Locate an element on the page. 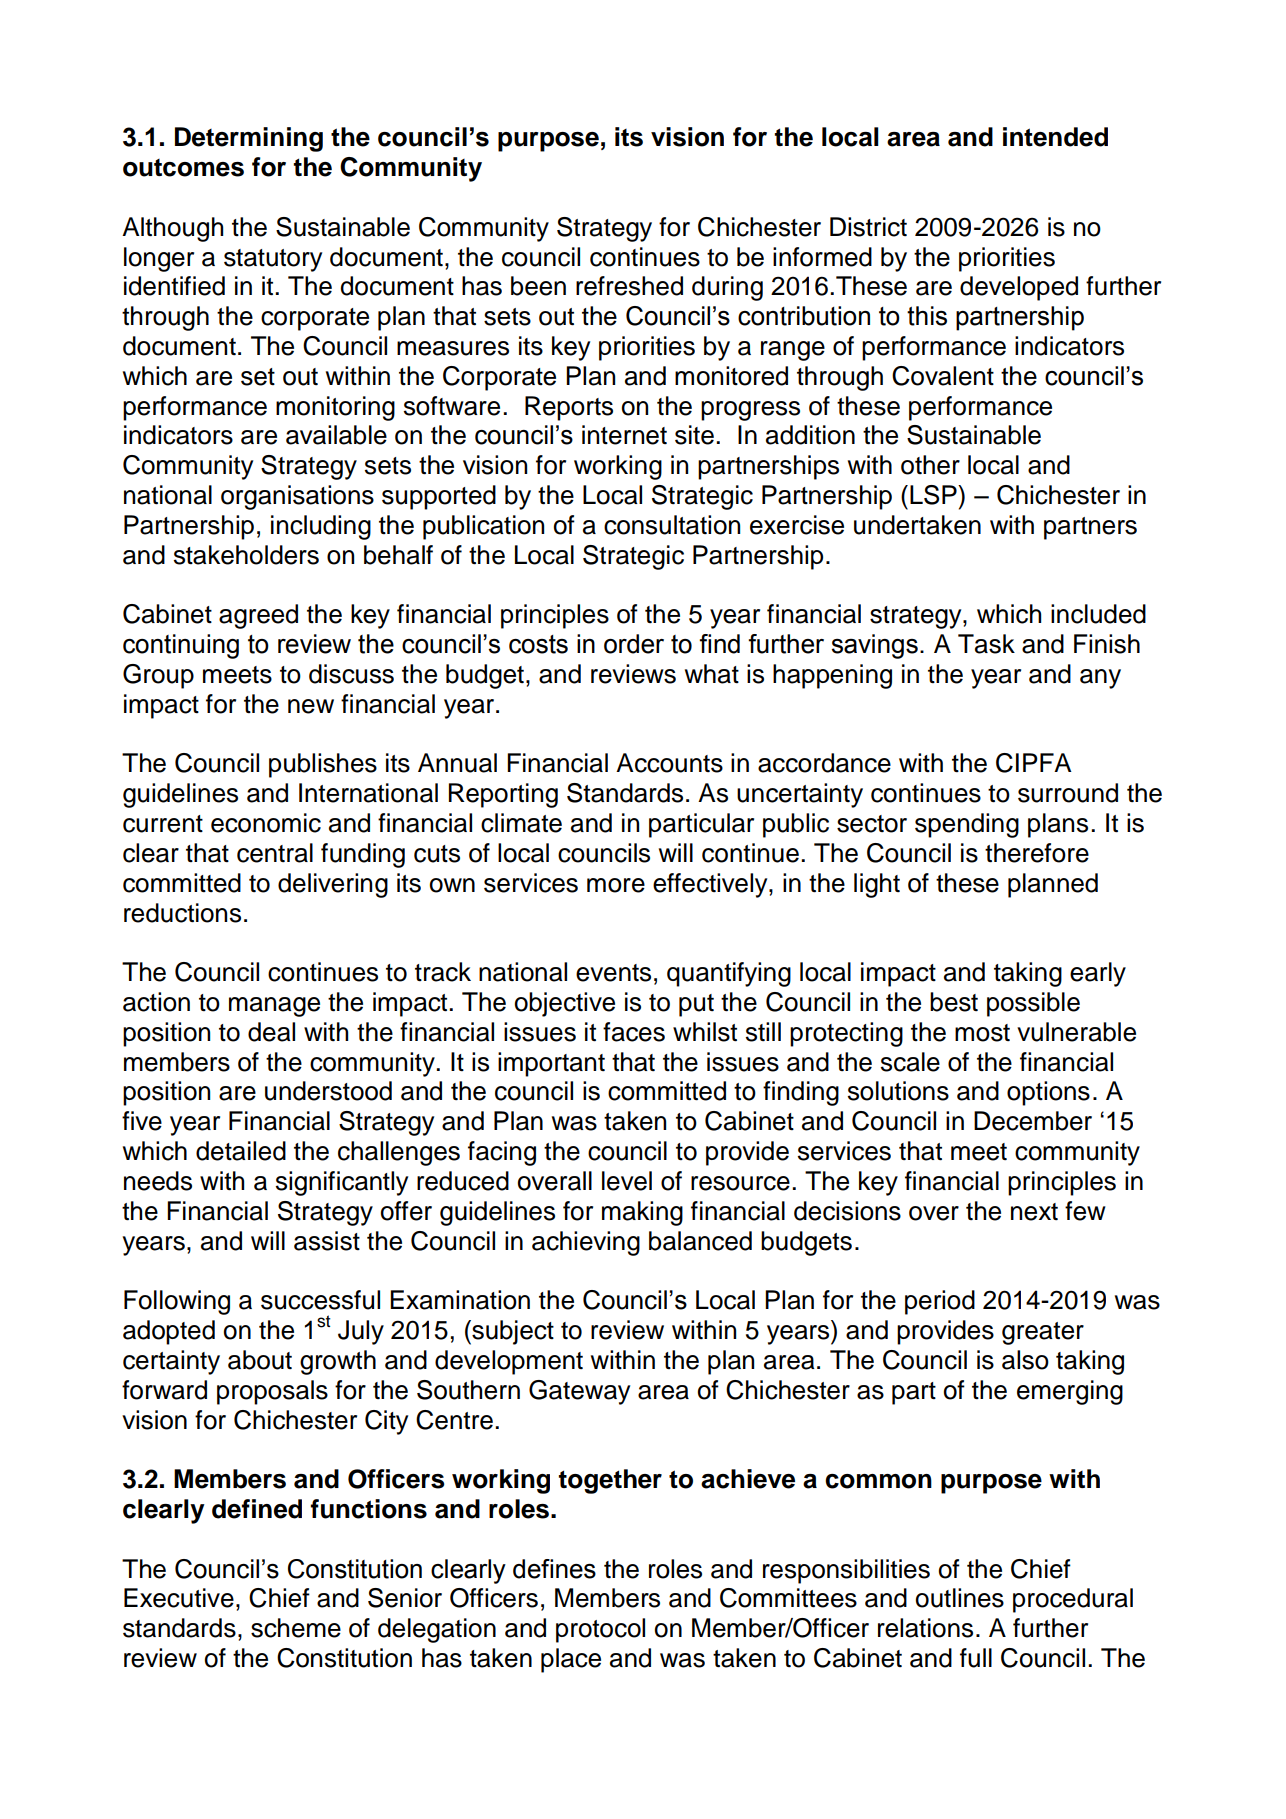  intended is located at coordinates (1055, 137).
